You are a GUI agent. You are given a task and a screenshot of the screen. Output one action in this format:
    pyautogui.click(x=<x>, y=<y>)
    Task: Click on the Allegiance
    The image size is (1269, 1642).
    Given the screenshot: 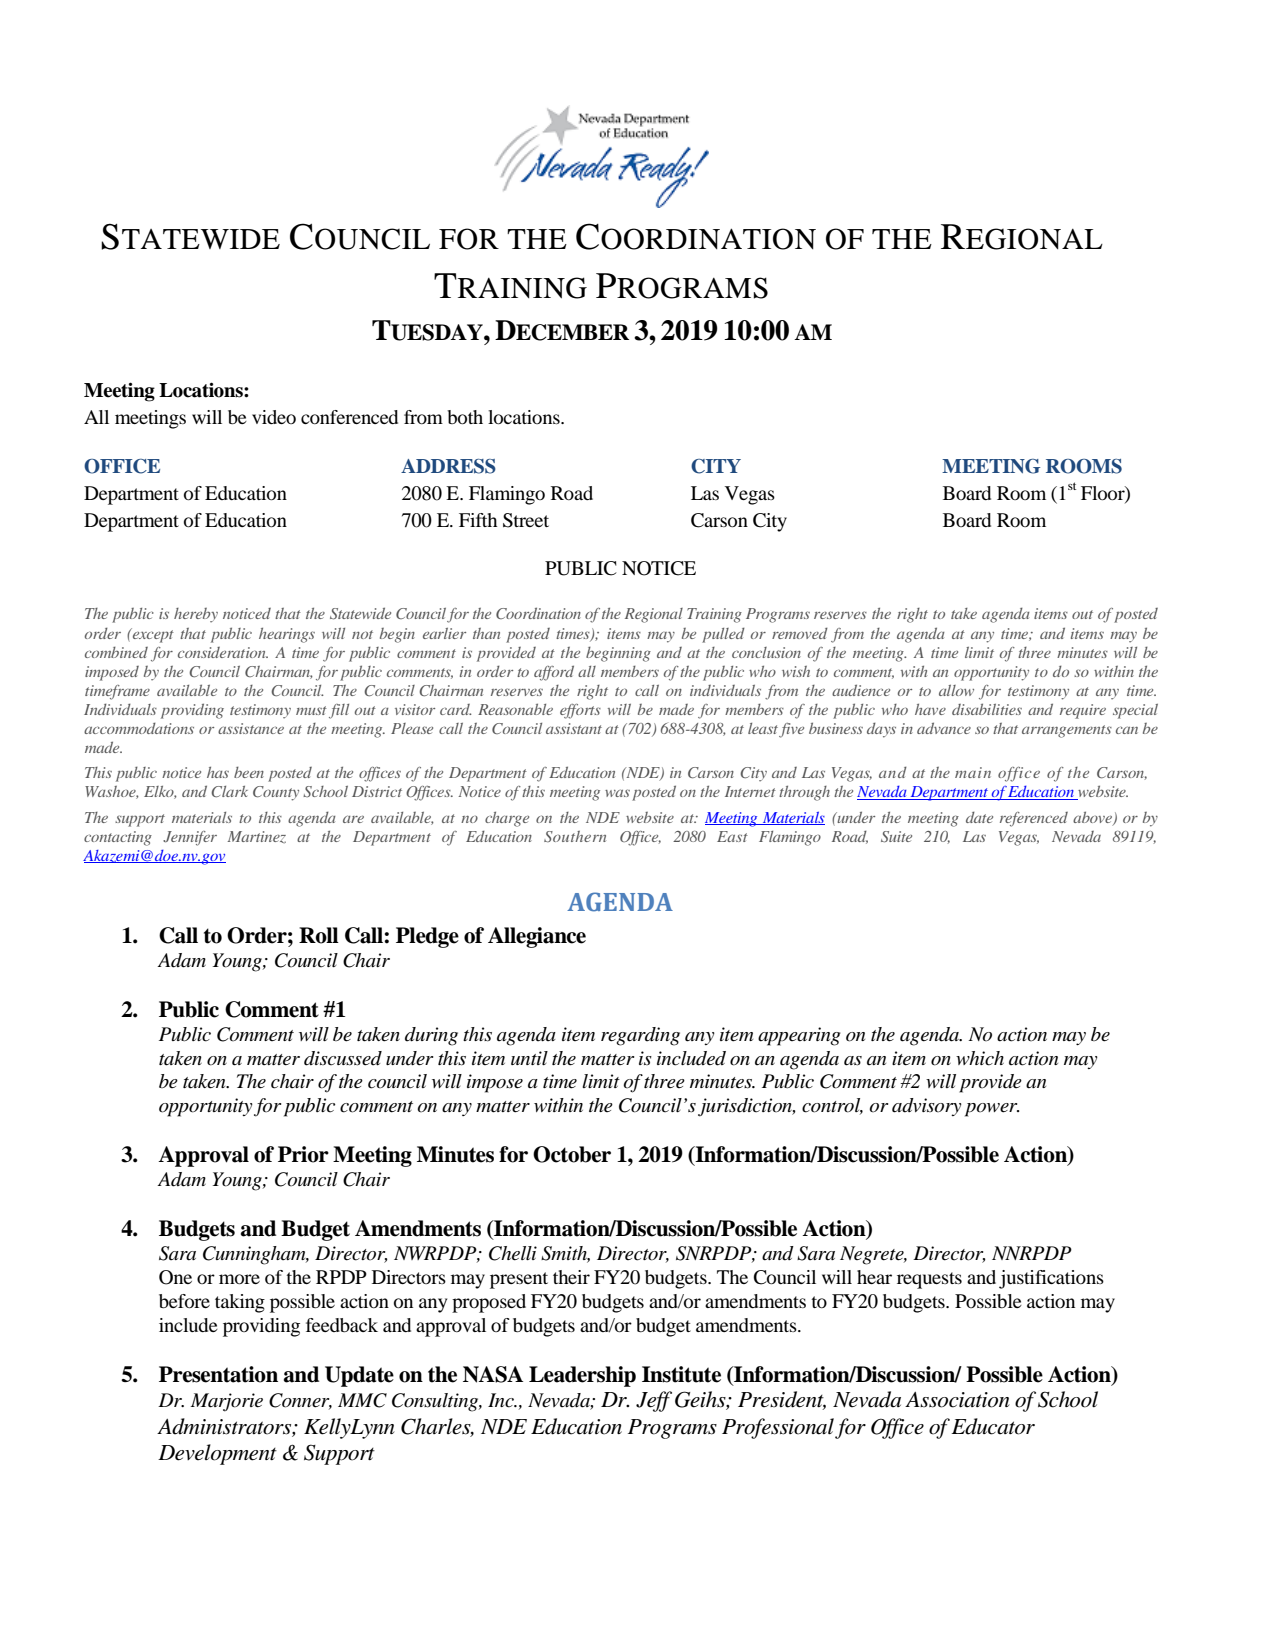 What is the action you would take?
    pyautogui.click(x=537, y=937)
